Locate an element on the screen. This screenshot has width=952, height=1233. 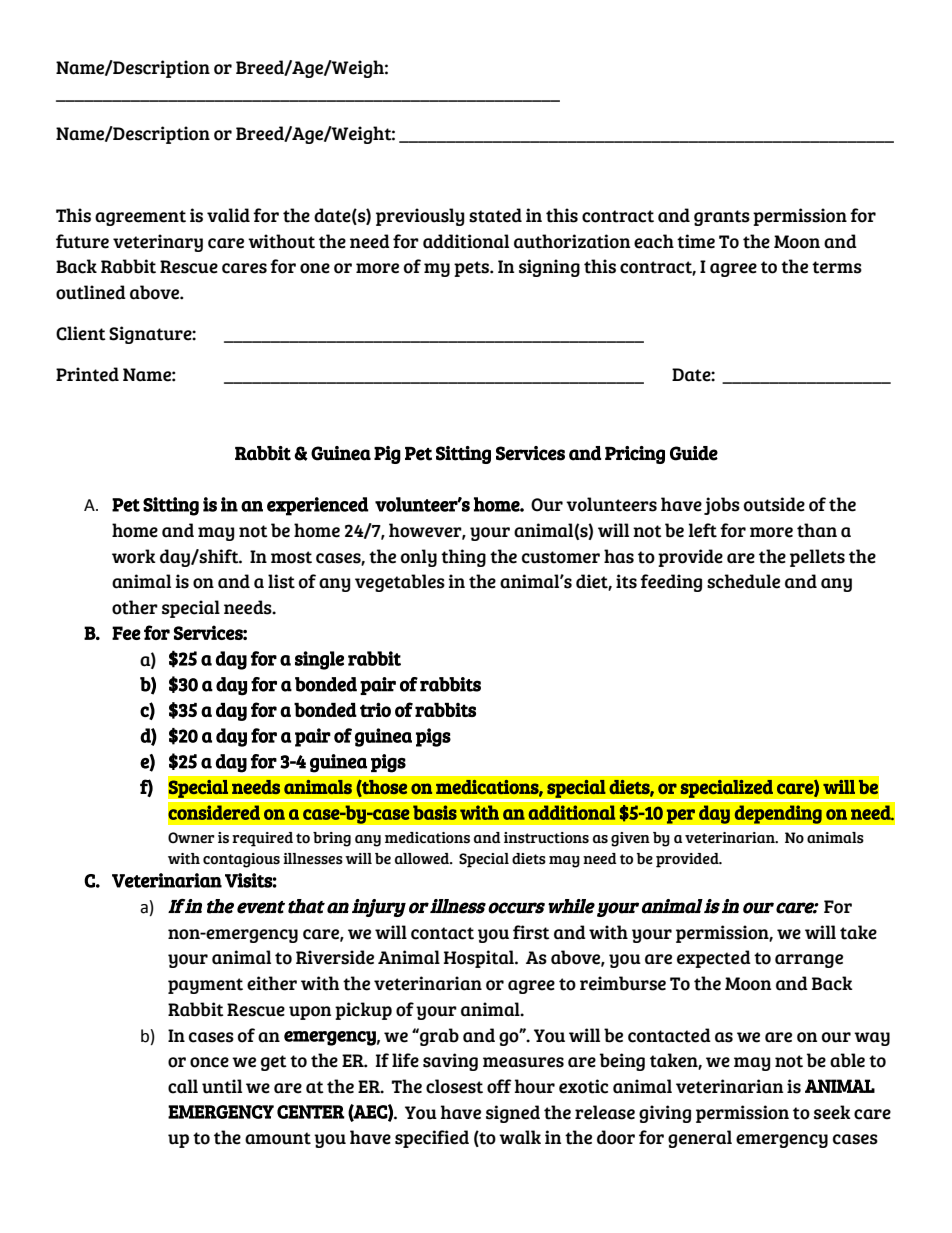
veterinary is located at coordinates (158, 243).
